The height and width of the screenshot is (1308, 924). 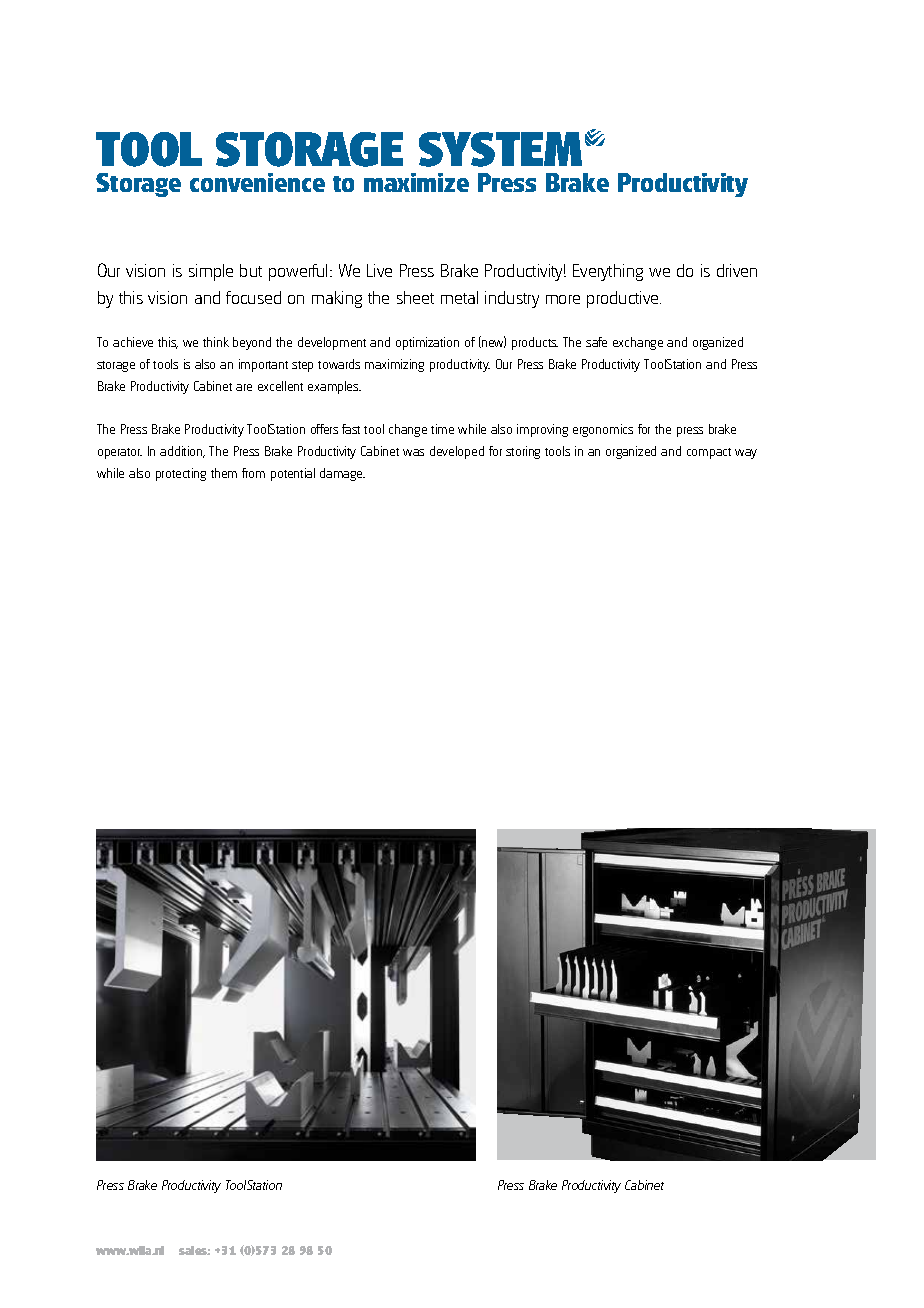 What do you see at coordinates (394, 365) in the screenshot?
I see `maximizing` at bounding box center [394, 365].
